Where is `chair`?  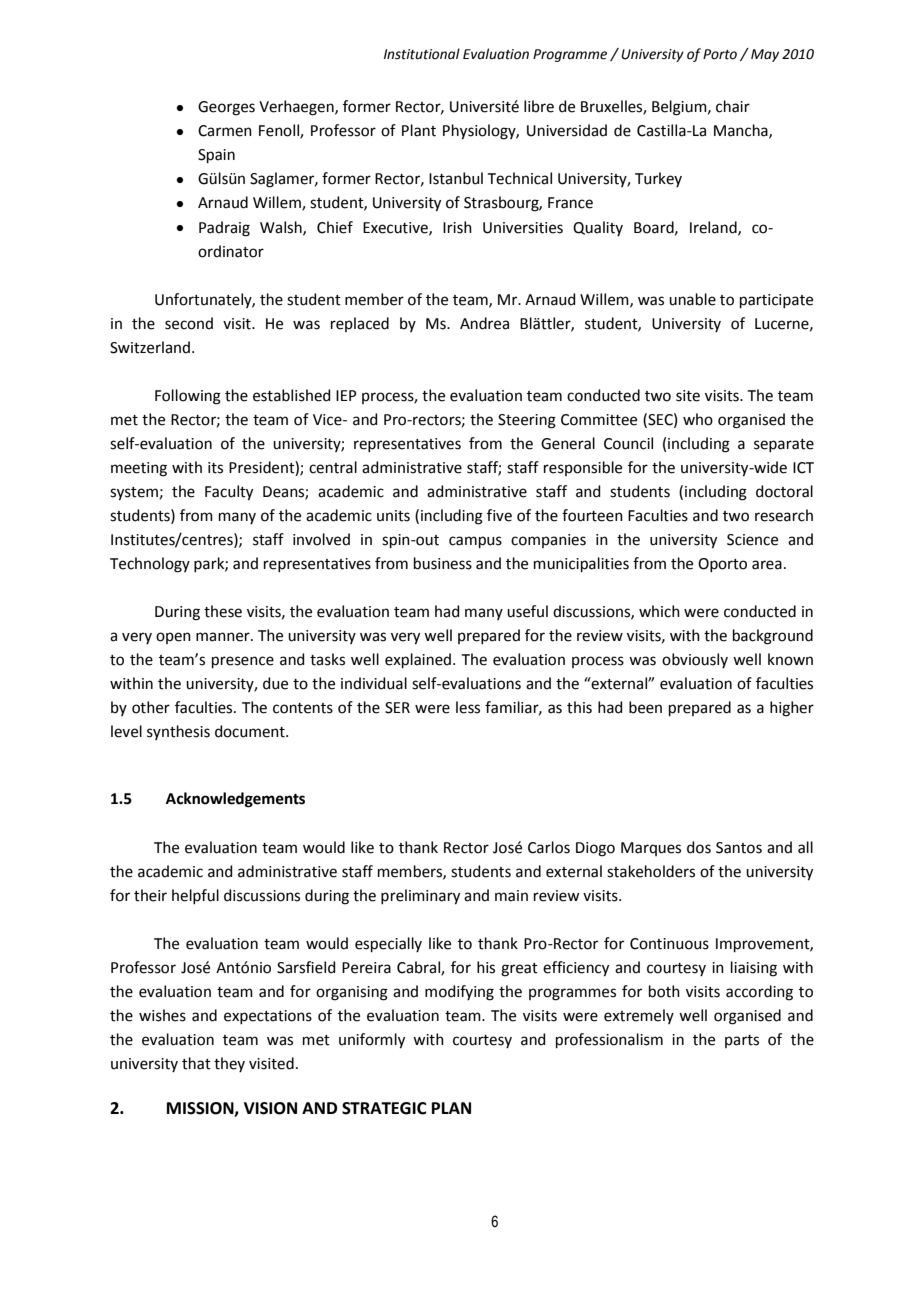 chair is located at coordinates (733, 106).
